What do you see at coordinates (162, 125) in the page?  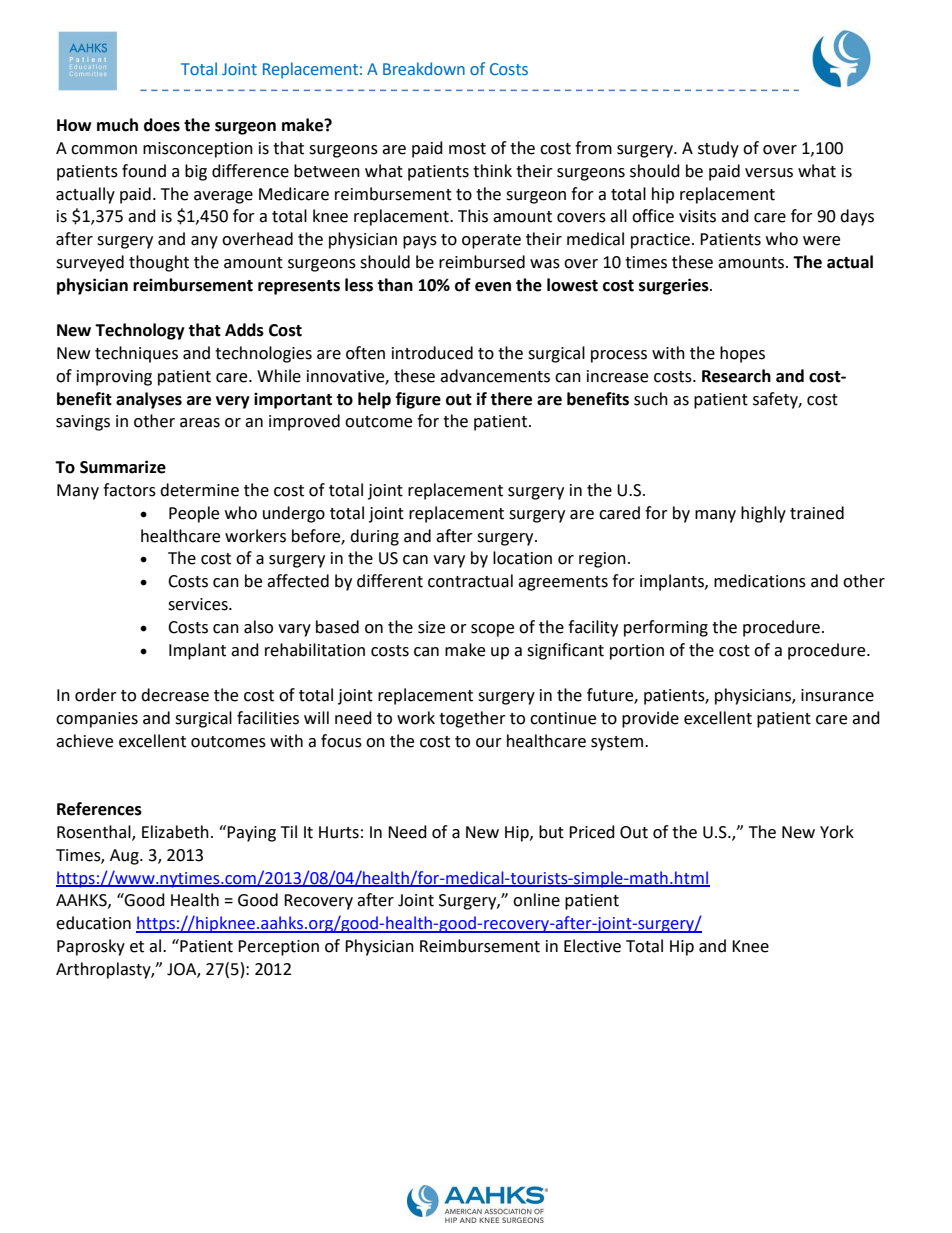 I see `does` at bounding box center [162, 125].
